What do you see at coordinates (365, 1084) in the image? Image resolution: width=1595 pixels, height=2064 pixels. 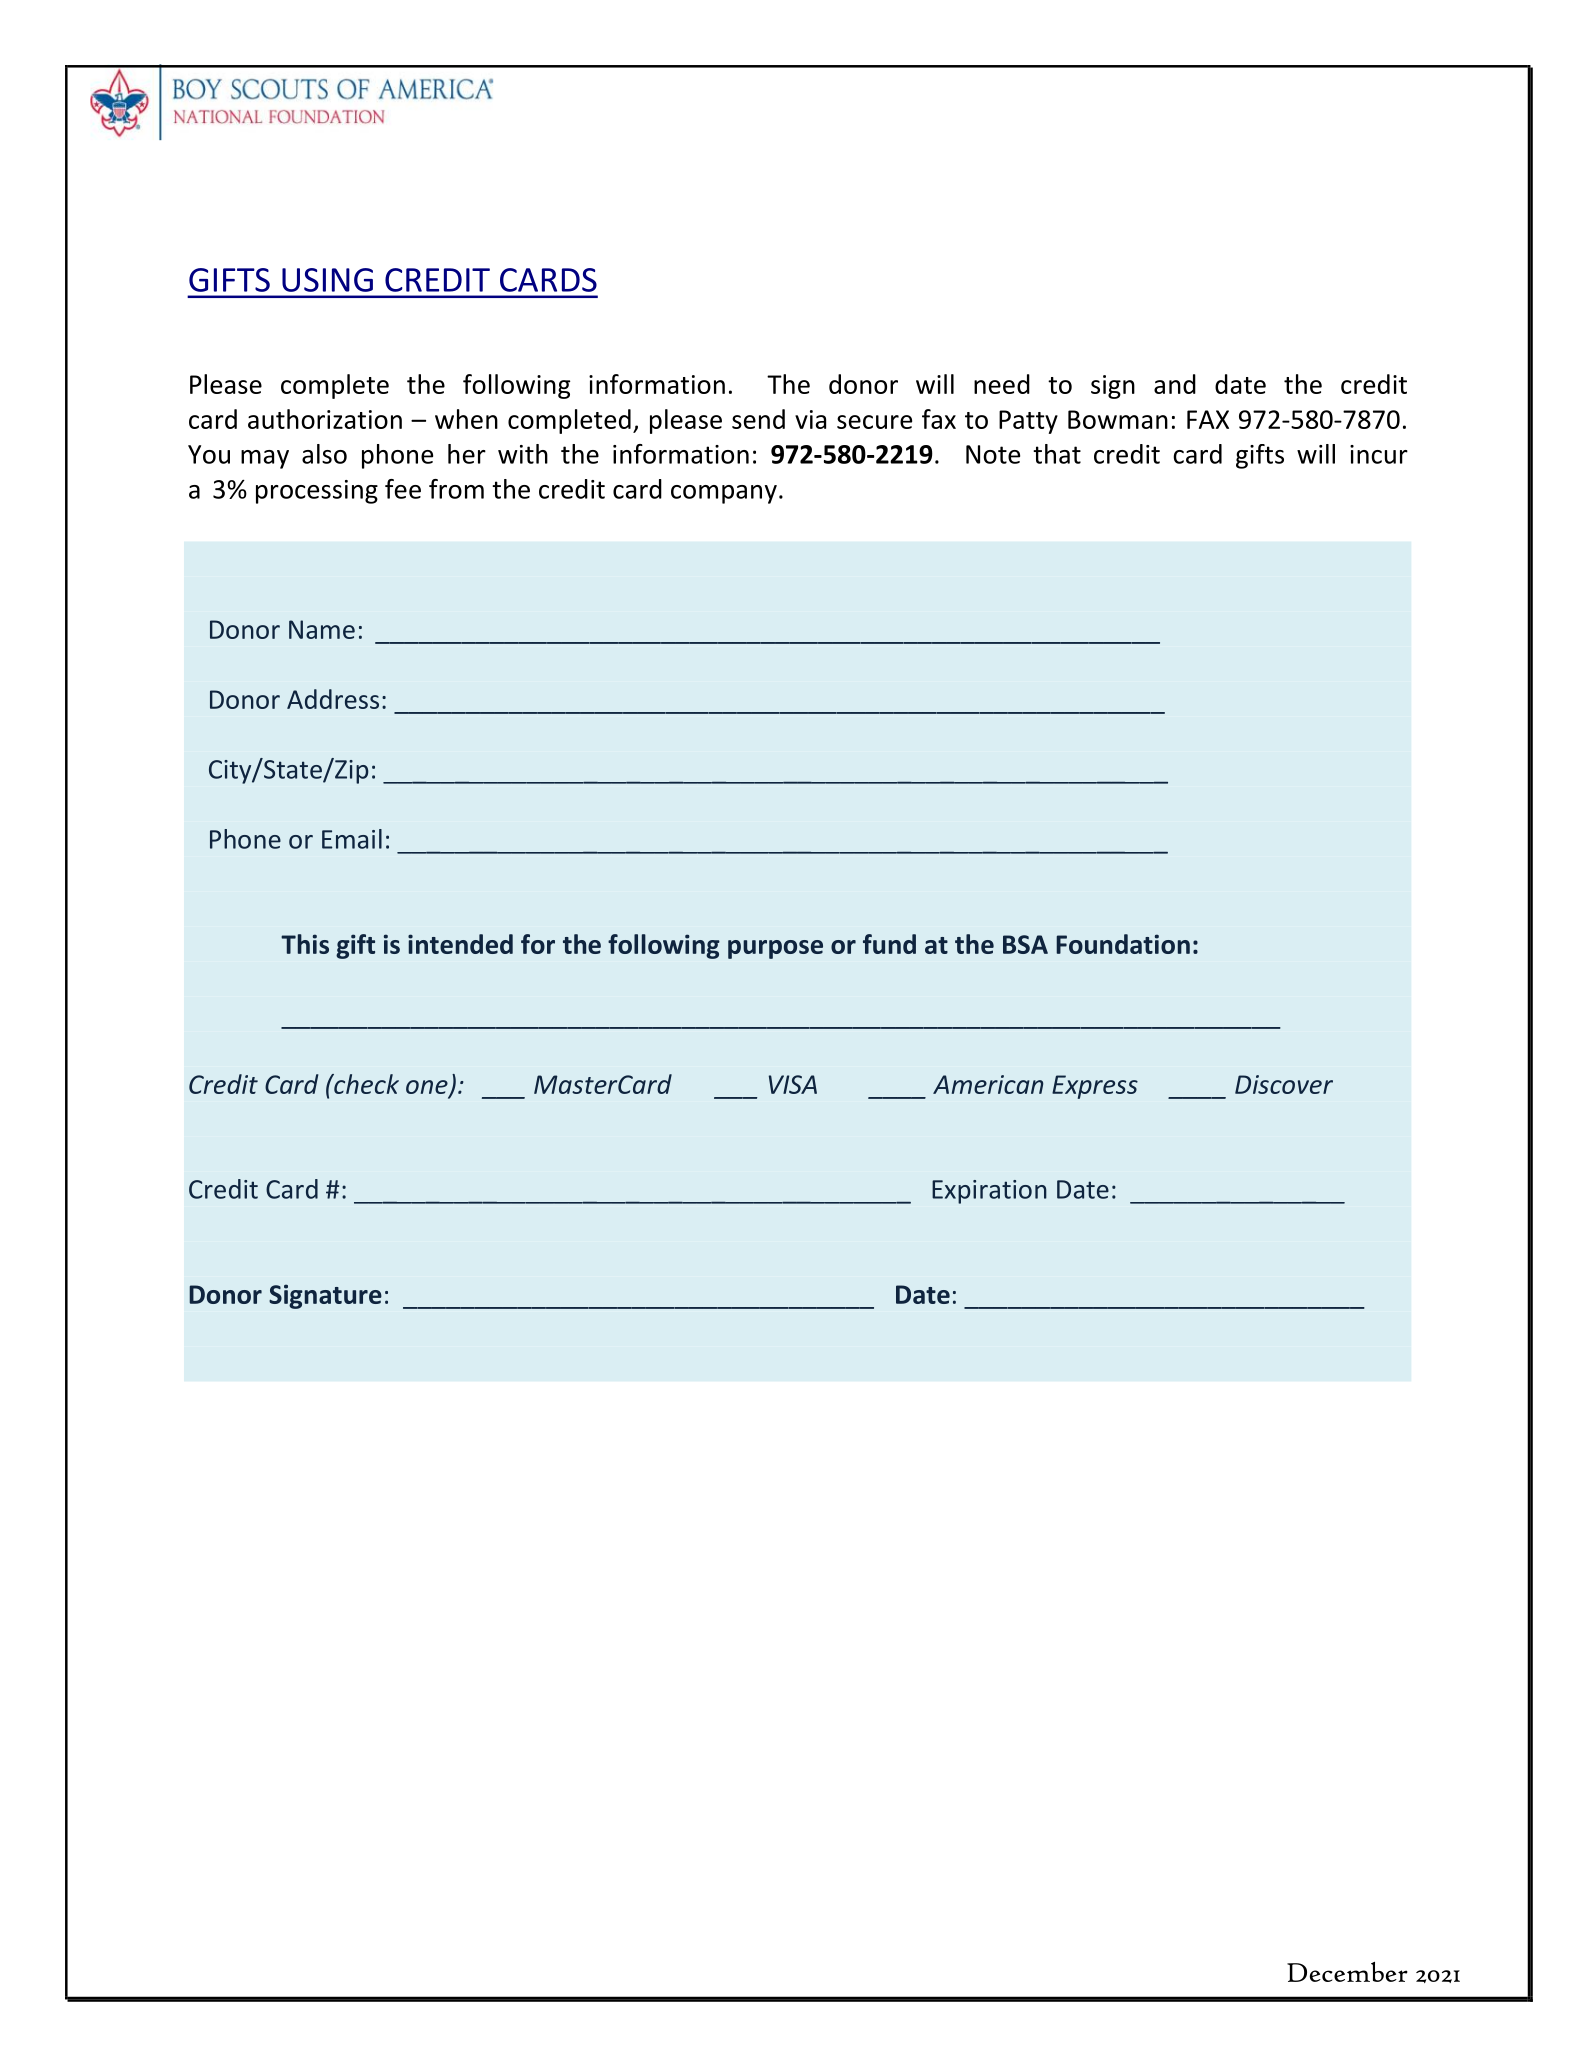 I see `check` at bounding box center [365, 1084].
